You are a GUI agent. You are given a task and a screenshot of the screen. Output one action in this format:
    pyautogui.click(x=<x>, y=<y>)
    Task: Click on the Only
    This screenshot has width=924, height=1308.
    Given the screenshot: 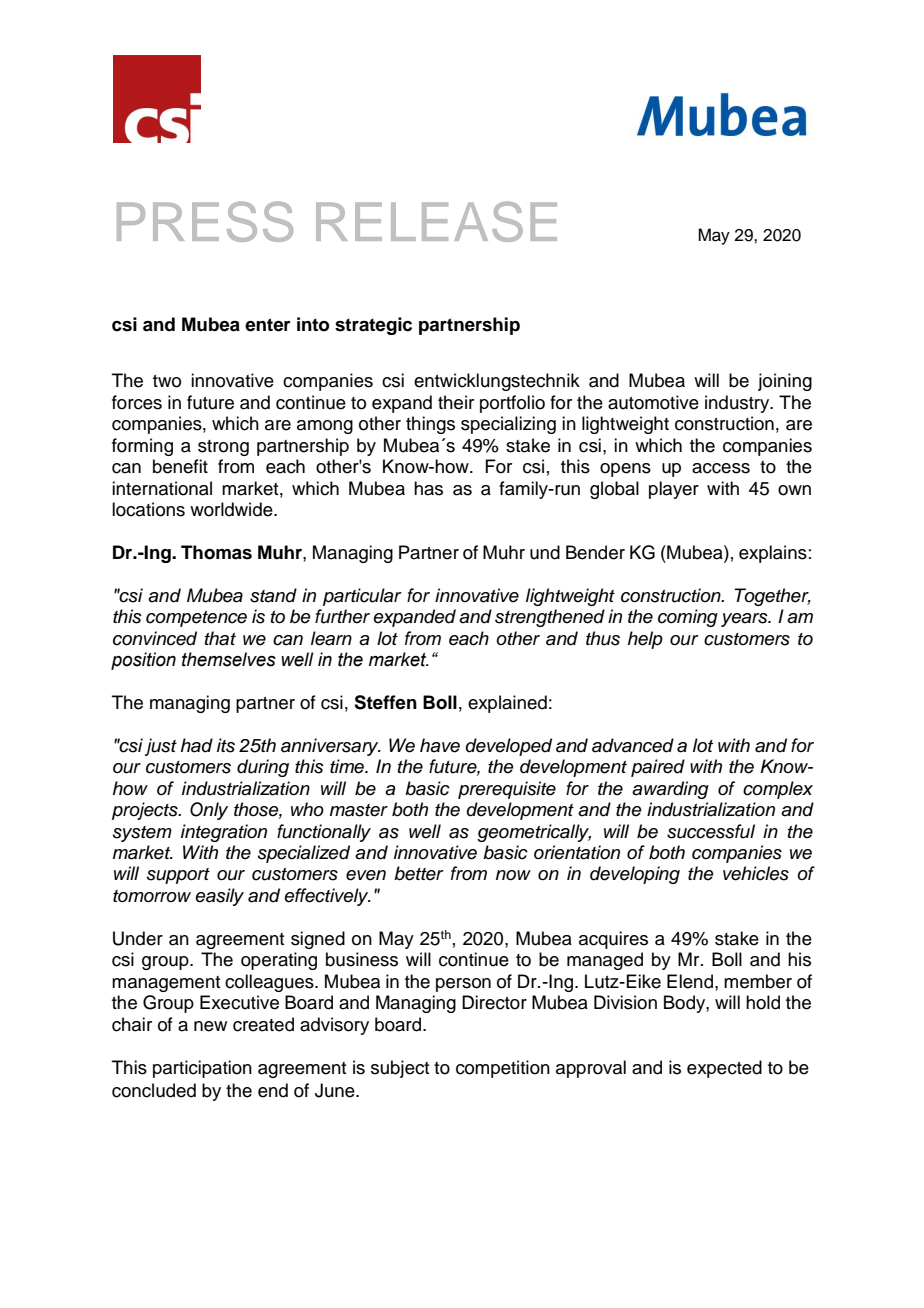 What is the action you would take?
    pyautogui.click(x=209, y=811)
